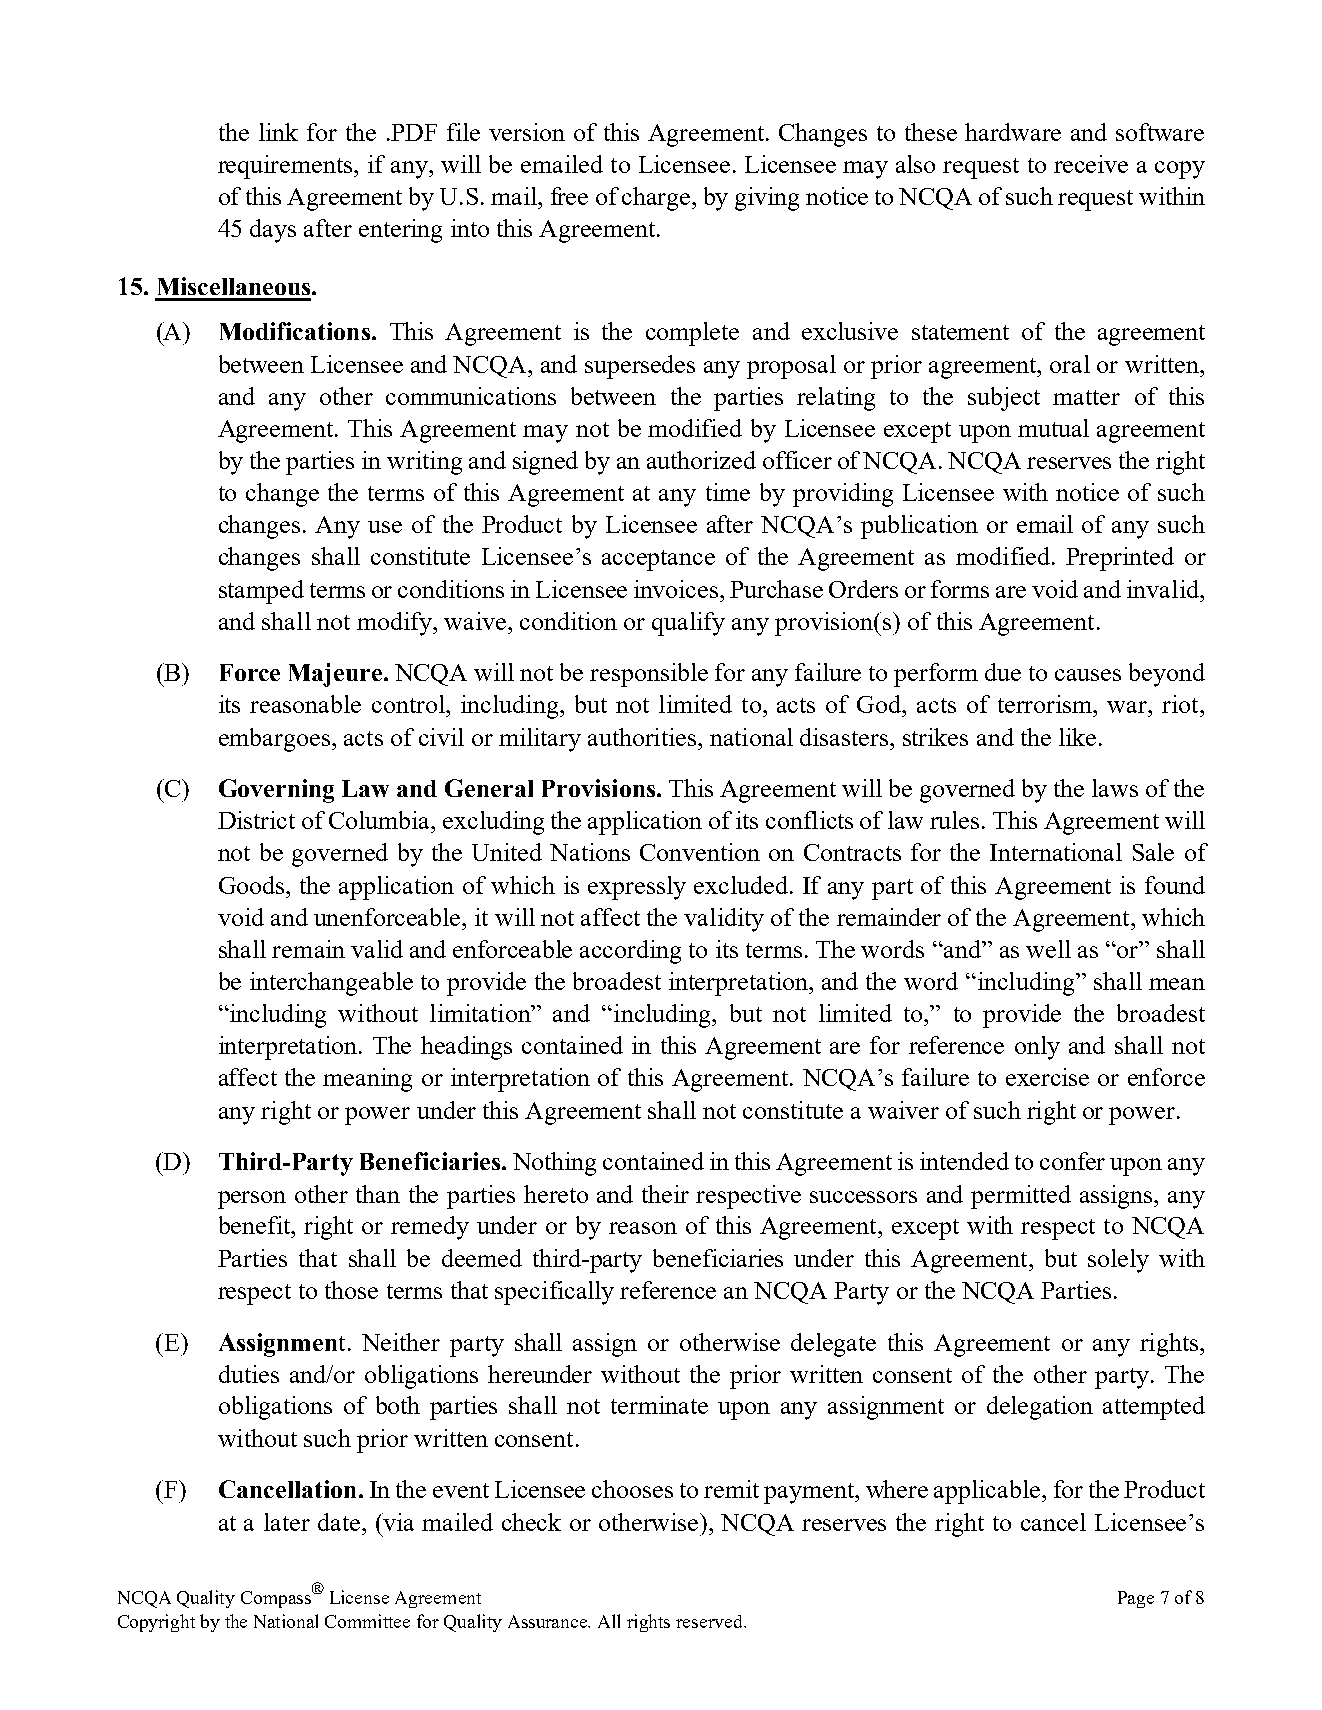 The width and height of the screenshot is (1322, 1710). Describe the element at coordinates (767, 199) in the screenshot. I see `giving` at that location.
